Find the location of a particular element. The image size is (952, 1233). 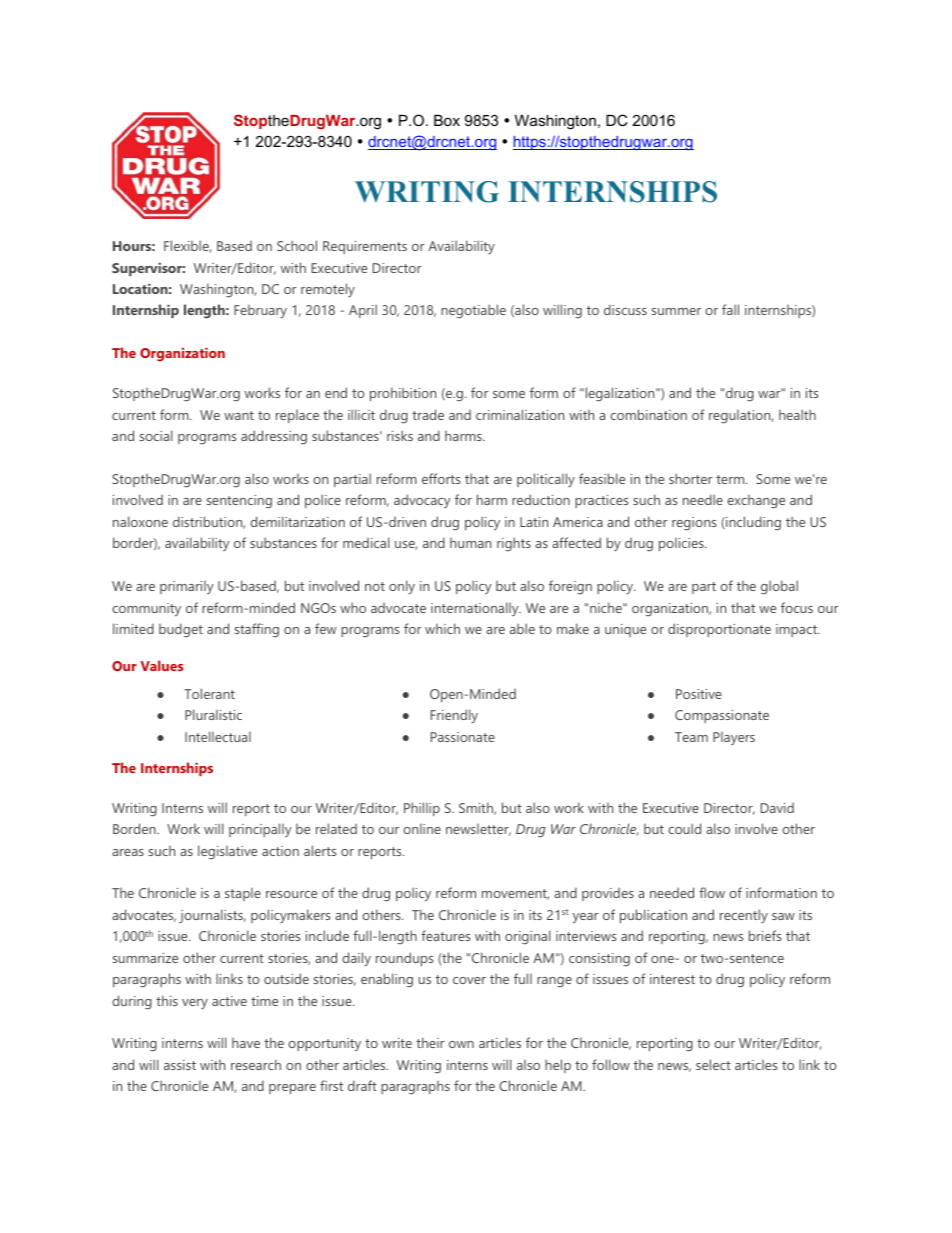

legislative is located at coordinates (227, 852).
